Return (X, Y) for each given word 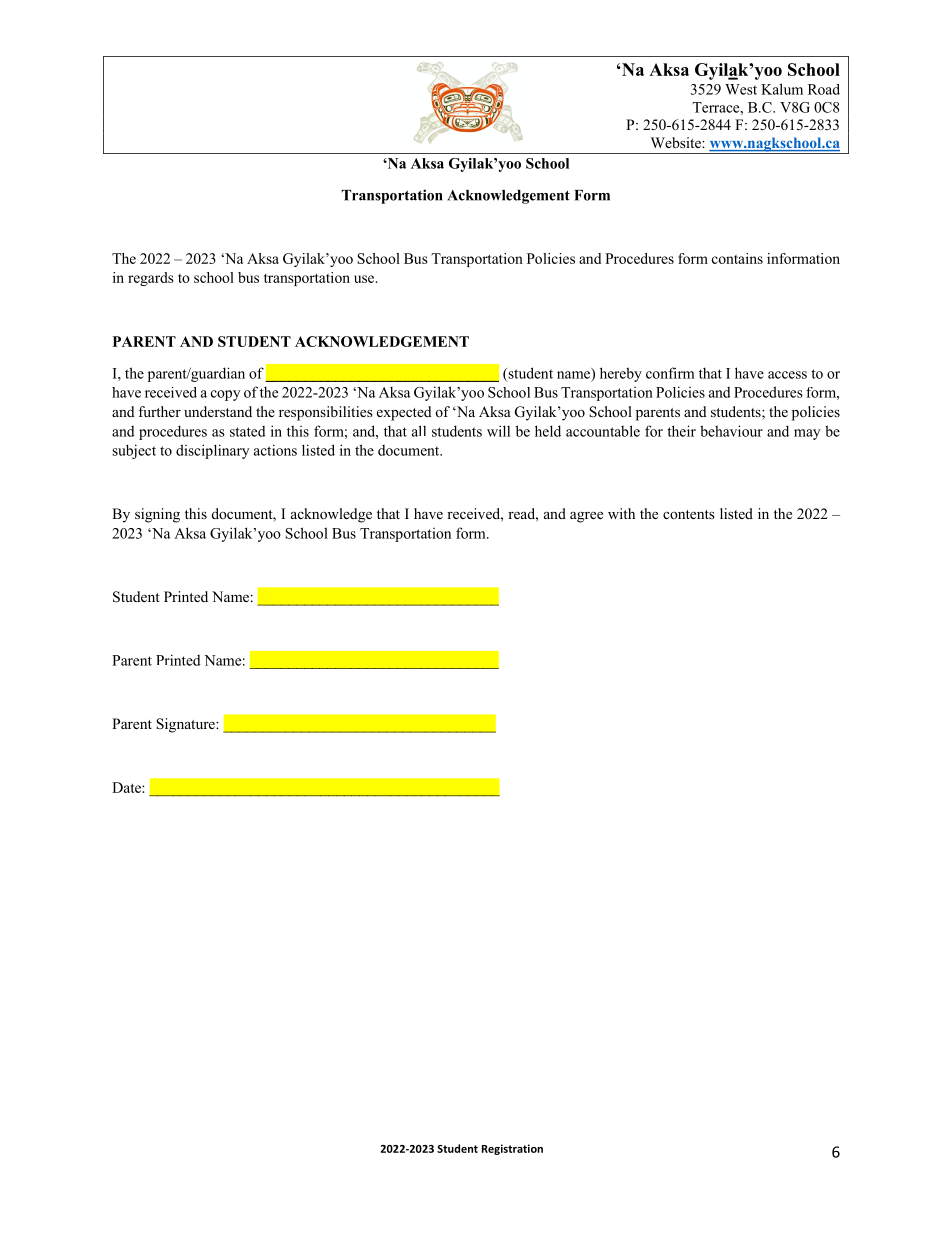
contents (689, 514)
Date (127, 787)
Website (677, 142)
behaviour (731, 431)
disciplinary (212, 451)
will (498, 431)
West (741, 89)
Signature (186, 725)
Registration (512, 1149)
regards (151, 279)
